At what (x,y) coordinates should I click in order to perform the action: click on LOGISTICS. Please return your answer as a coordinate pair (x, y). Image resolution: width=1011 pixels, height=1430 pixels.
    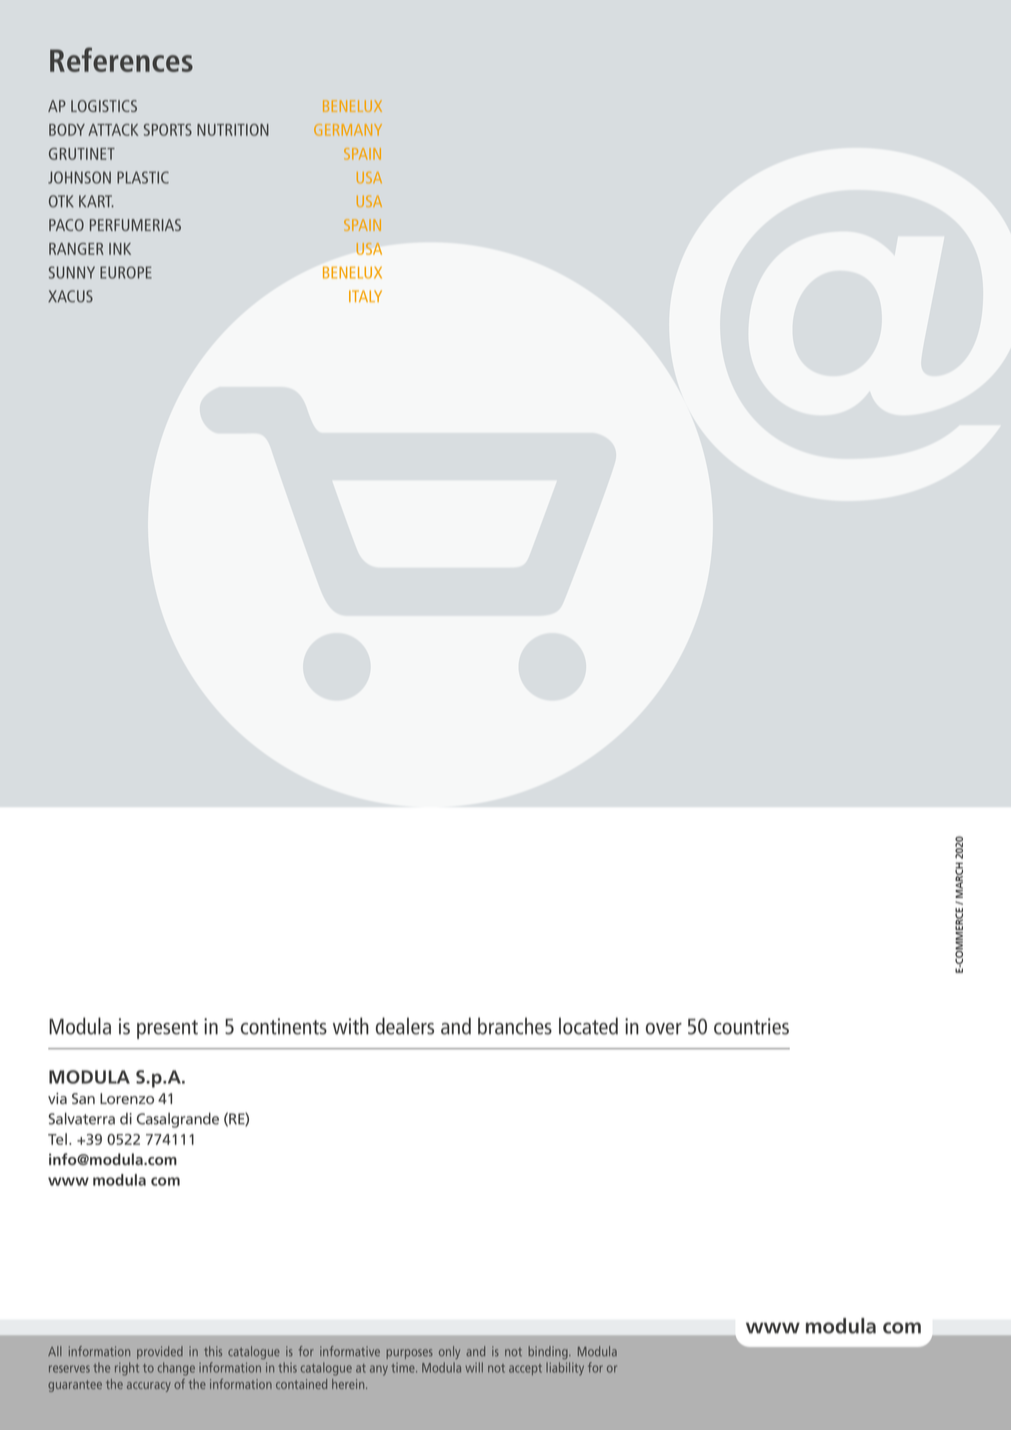
    Looking at the image, I should click on (104, 106).
